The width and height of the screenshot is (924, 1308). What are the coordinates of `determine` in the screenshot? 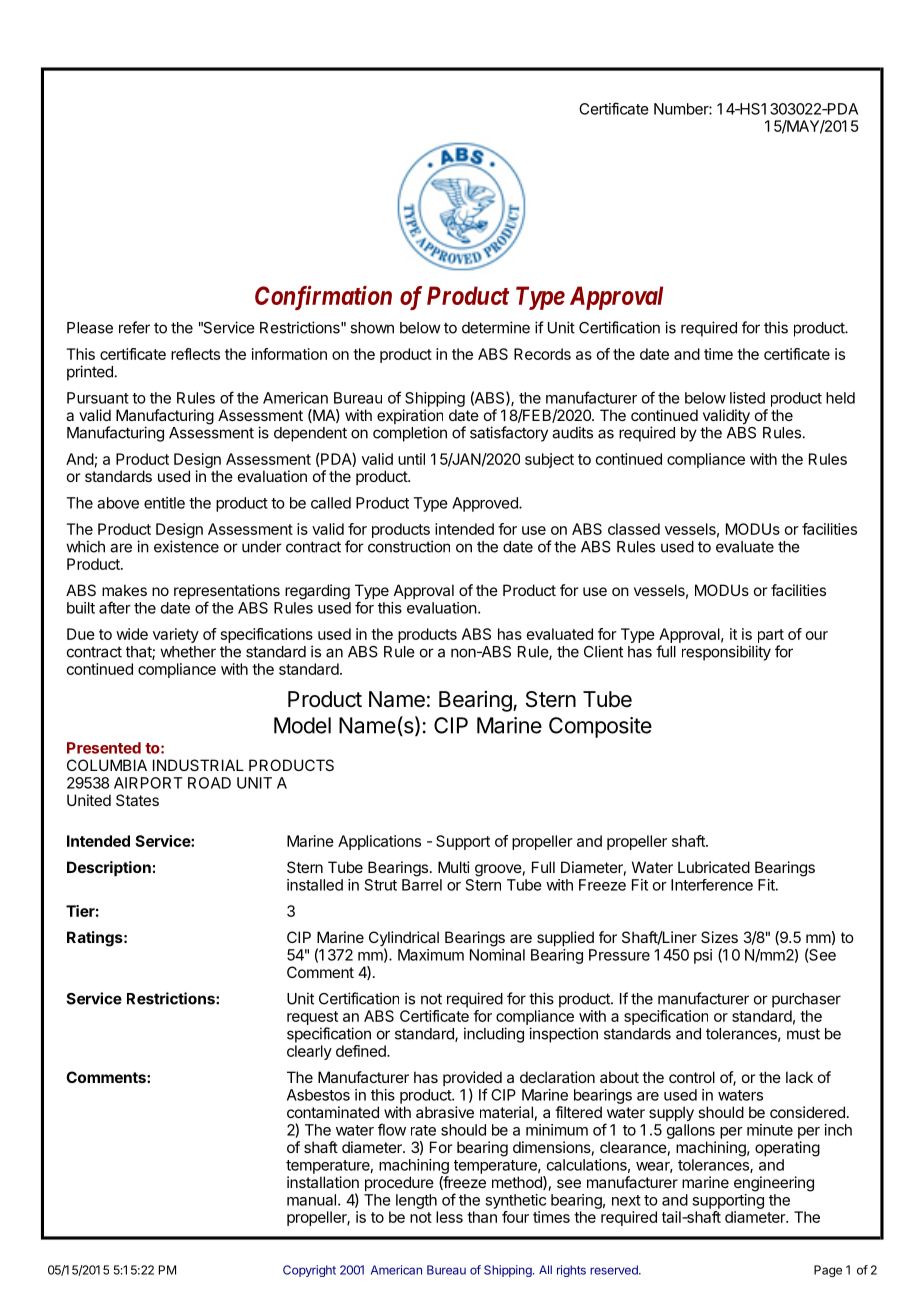 It's located at (496, 327).
